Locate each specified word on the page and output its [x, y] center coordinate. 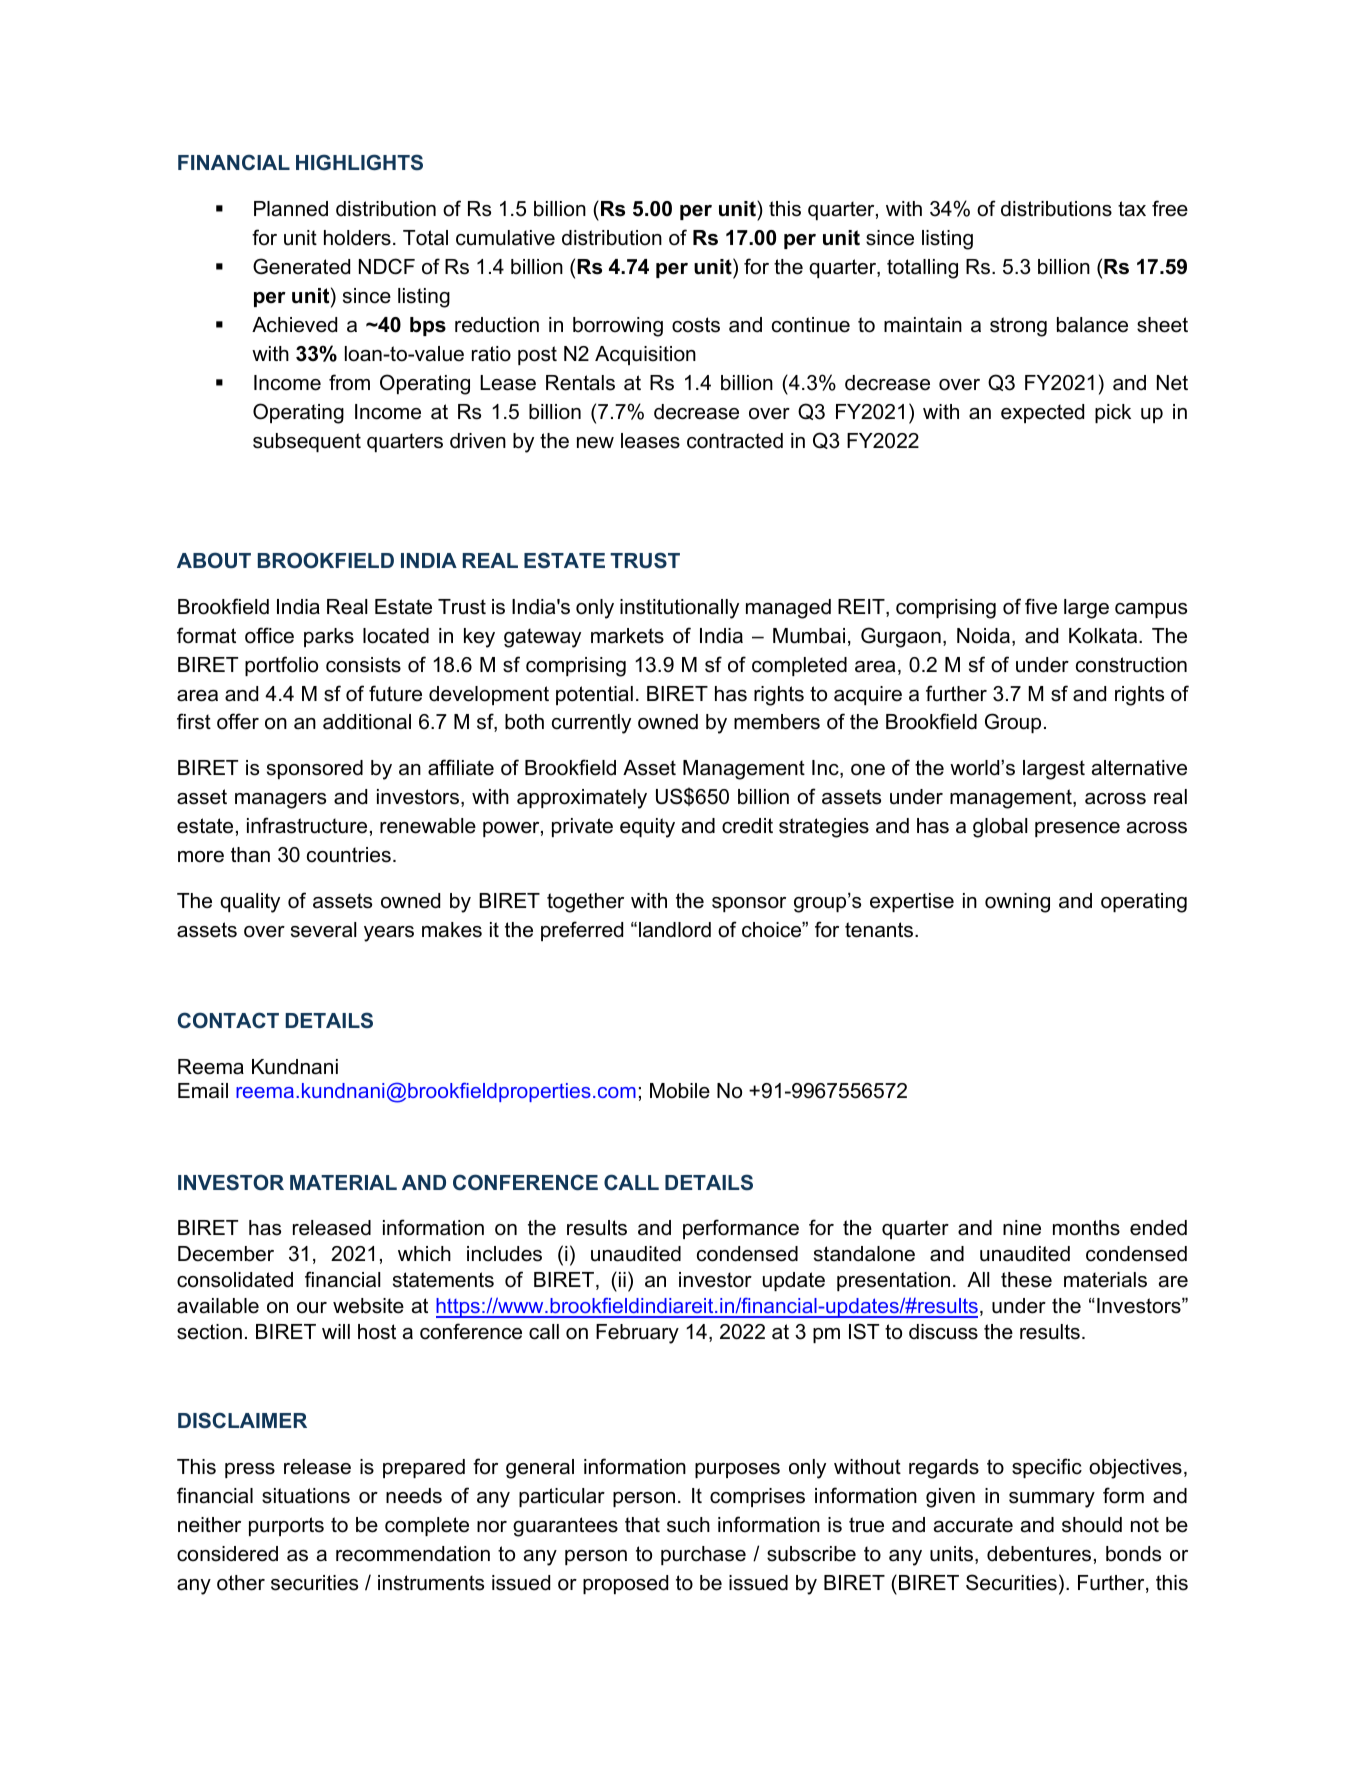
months [1086, 1228]
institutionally [679, 609]
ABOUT [214, 560]
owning [1017, 903]
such [688, 1525]
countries [349, 855]
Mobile [680, 1091]
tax [1132, 209]
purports [286, 1526]
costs [696, 325]
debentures [1039, 1554]
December [226, 1254]
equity [647, 828]
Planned [291, 209]
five [1041, 606]
